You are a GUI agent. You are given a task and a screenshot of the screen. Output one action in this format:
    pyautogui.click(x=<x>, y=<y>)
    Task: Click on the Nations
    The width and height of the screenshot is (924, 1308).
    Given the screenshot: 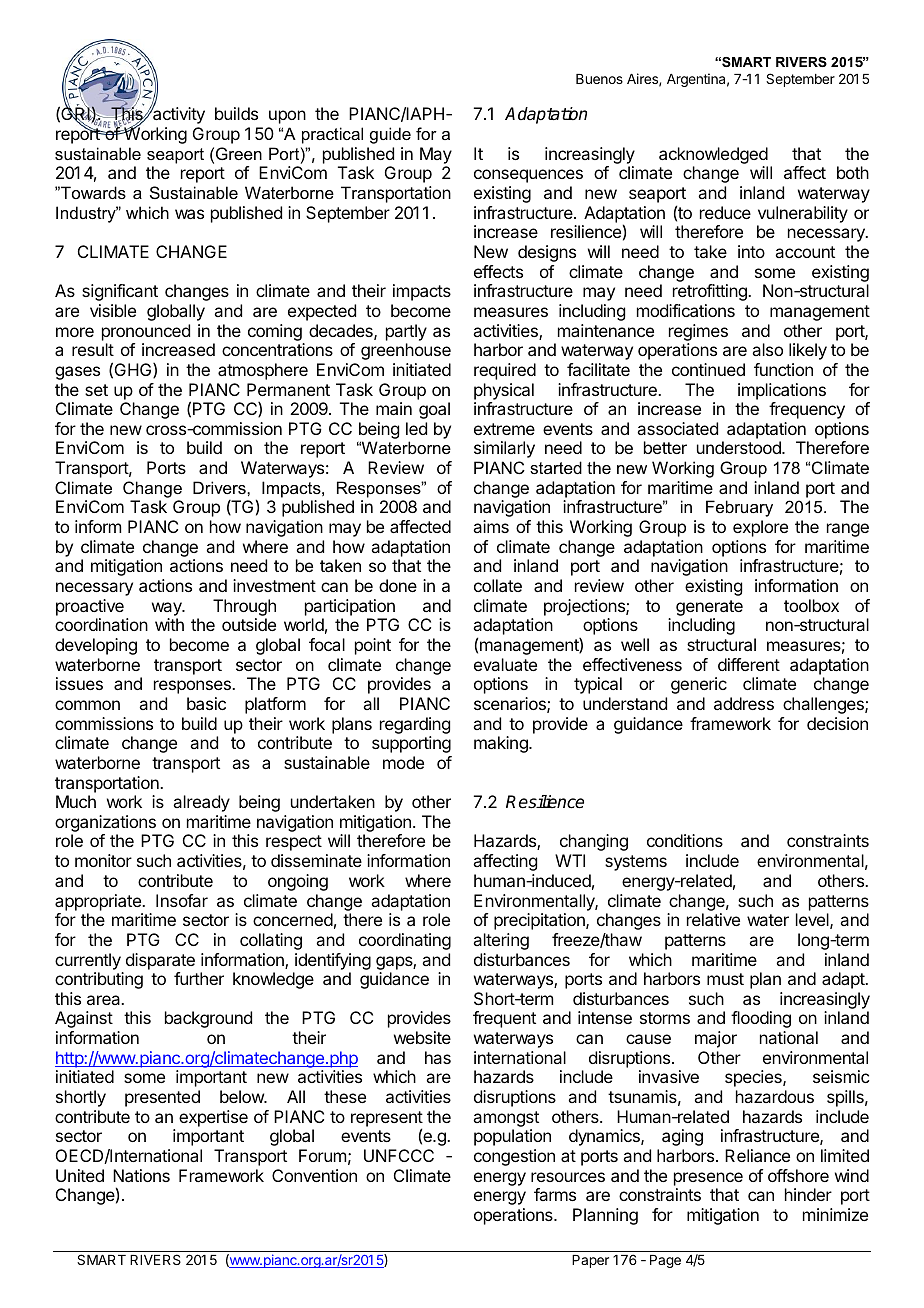 What is the action you would take?
    pyautogui.click(x=141, y=1175)
